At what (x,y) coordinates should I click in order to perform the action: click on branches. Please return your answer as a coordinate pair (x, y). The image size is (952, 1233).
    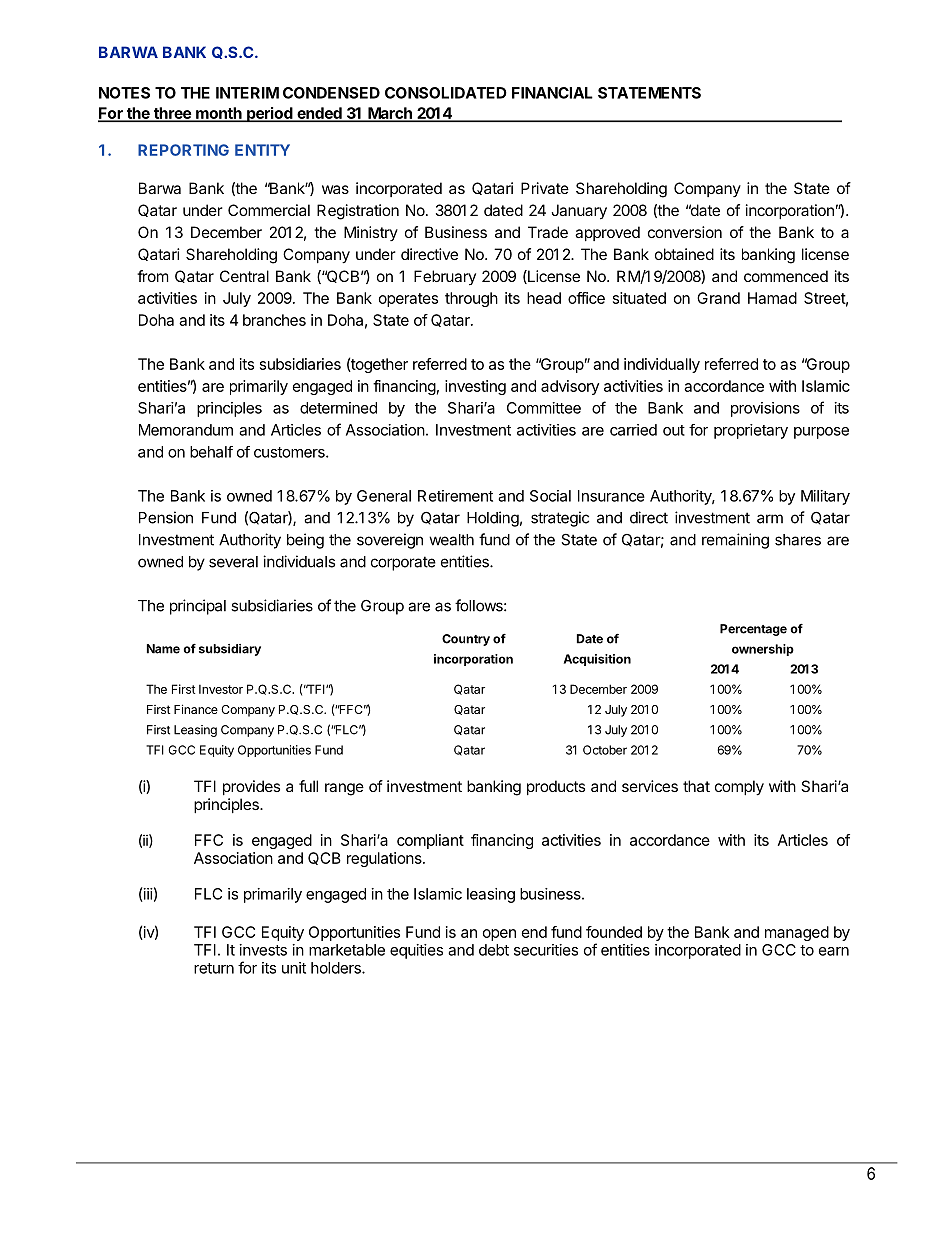
    Looking at the image, I should click on (274, 320).
